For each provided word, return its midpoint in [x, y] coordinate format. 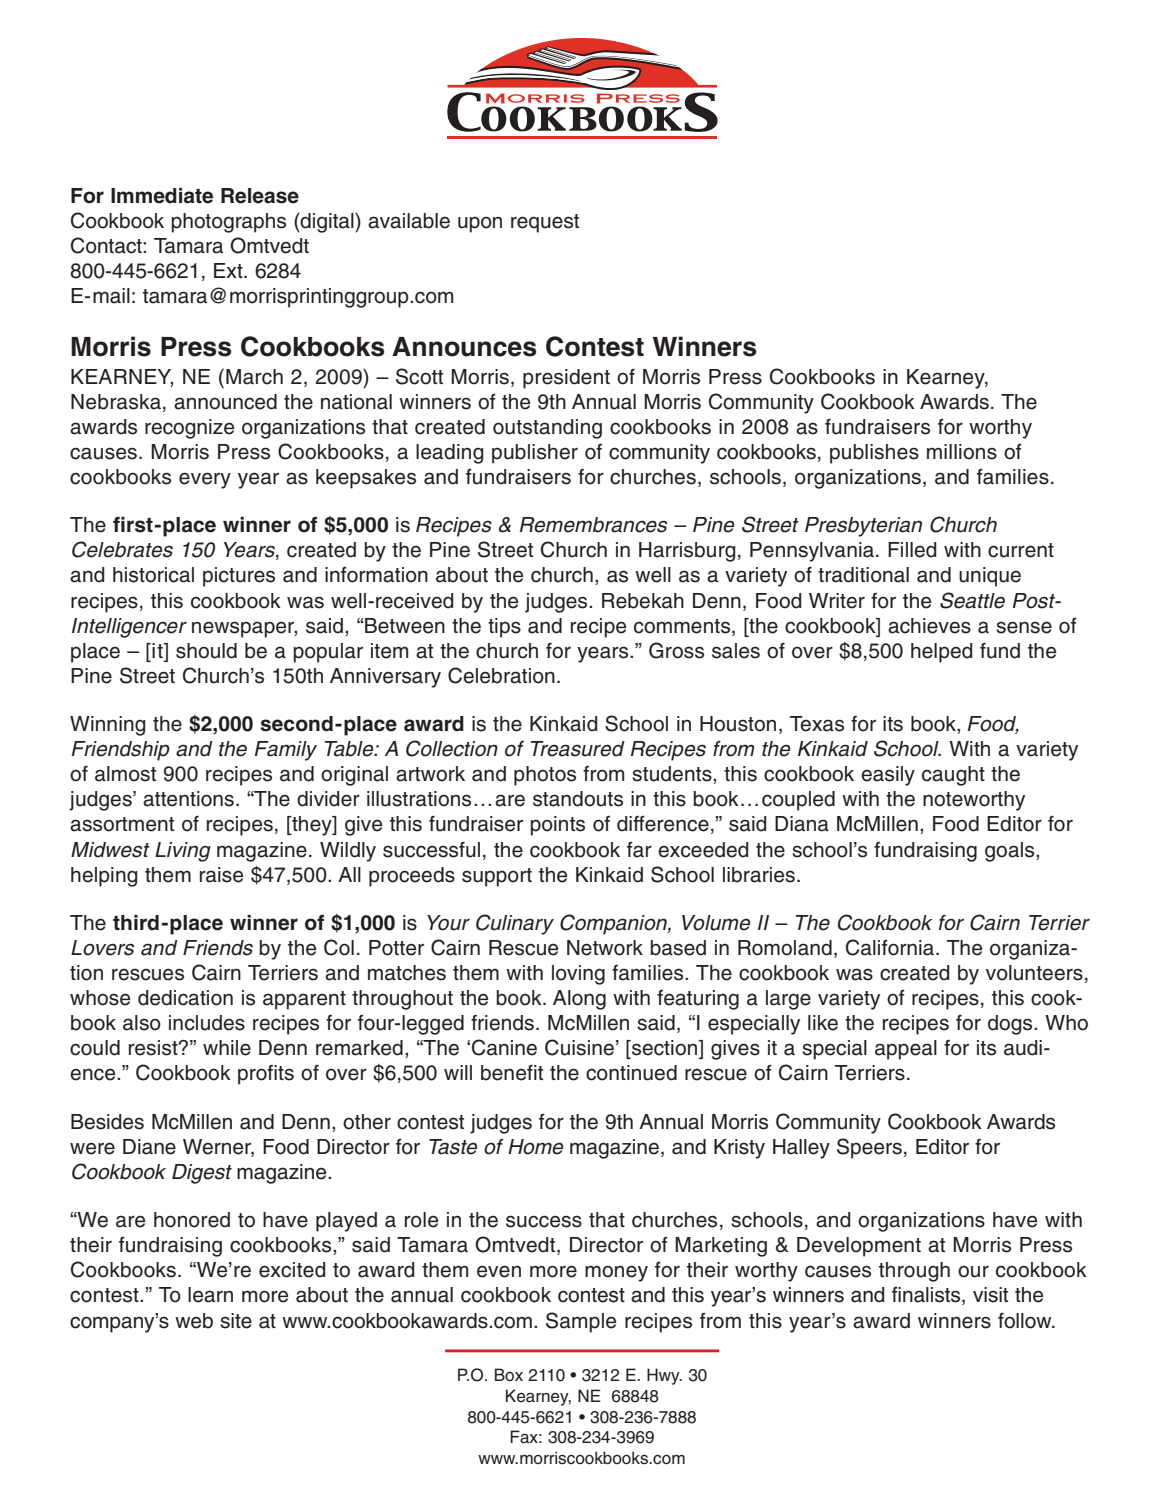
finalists [927, 1296]
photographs [228, 223]
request [545, 223]
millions [962, 452]
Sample [581, 1322]
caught [953, 776]
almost [125, 774]
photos [545, 776]
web [194, 1321]
